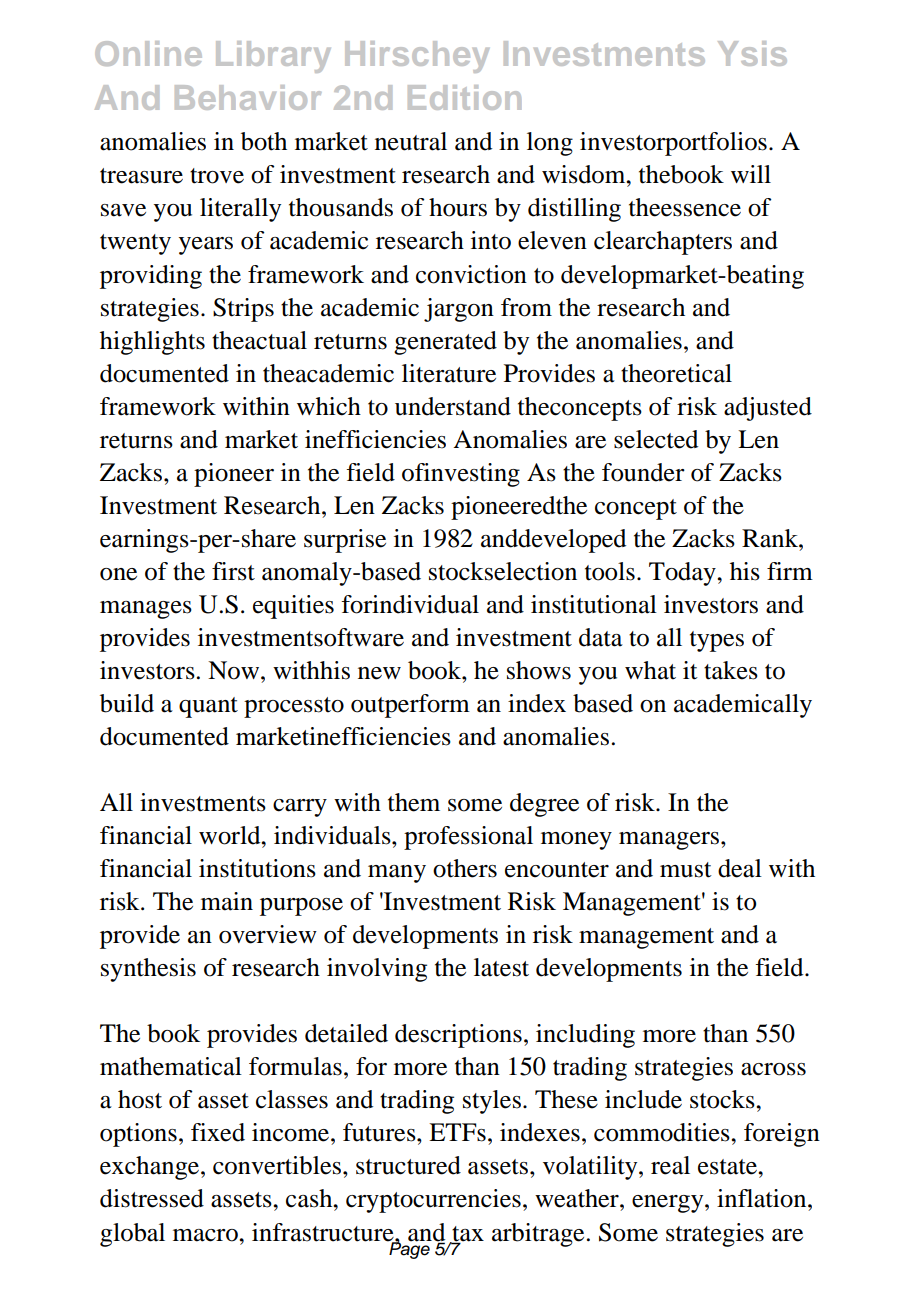 This screenshot has height=1311, width=924. Describe the element at coordinates (467, 1234) in the screenshot. I see `tax` at that location.
